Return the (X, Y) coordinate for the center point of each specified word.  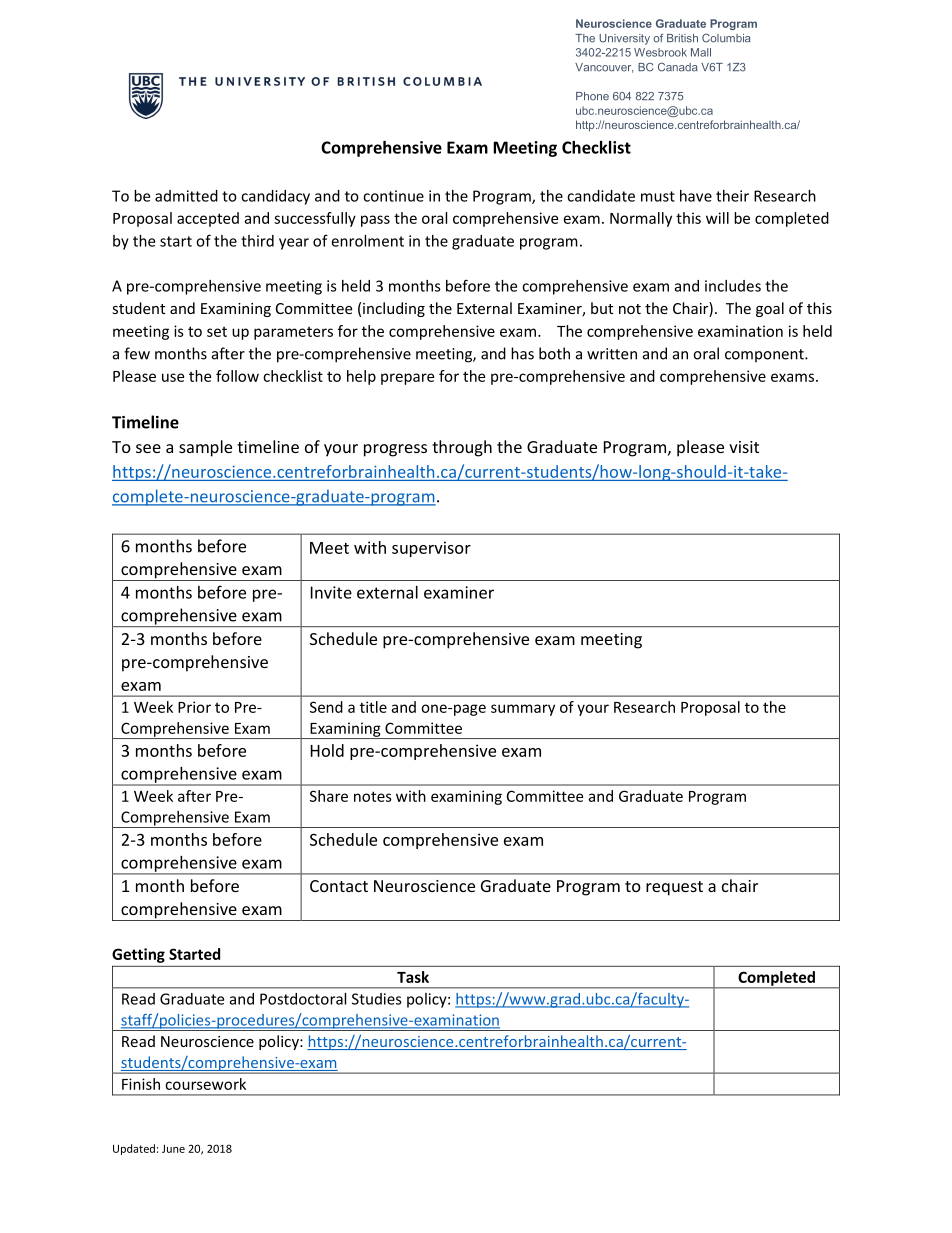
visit (744, 447)
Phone (592, 96)
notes (373, 796)
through (462, 448)
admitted (186, 196)
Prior (194, 707)
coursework (205, 1084)
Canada (678, 67)
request (674, 888)
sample (205, 448)
